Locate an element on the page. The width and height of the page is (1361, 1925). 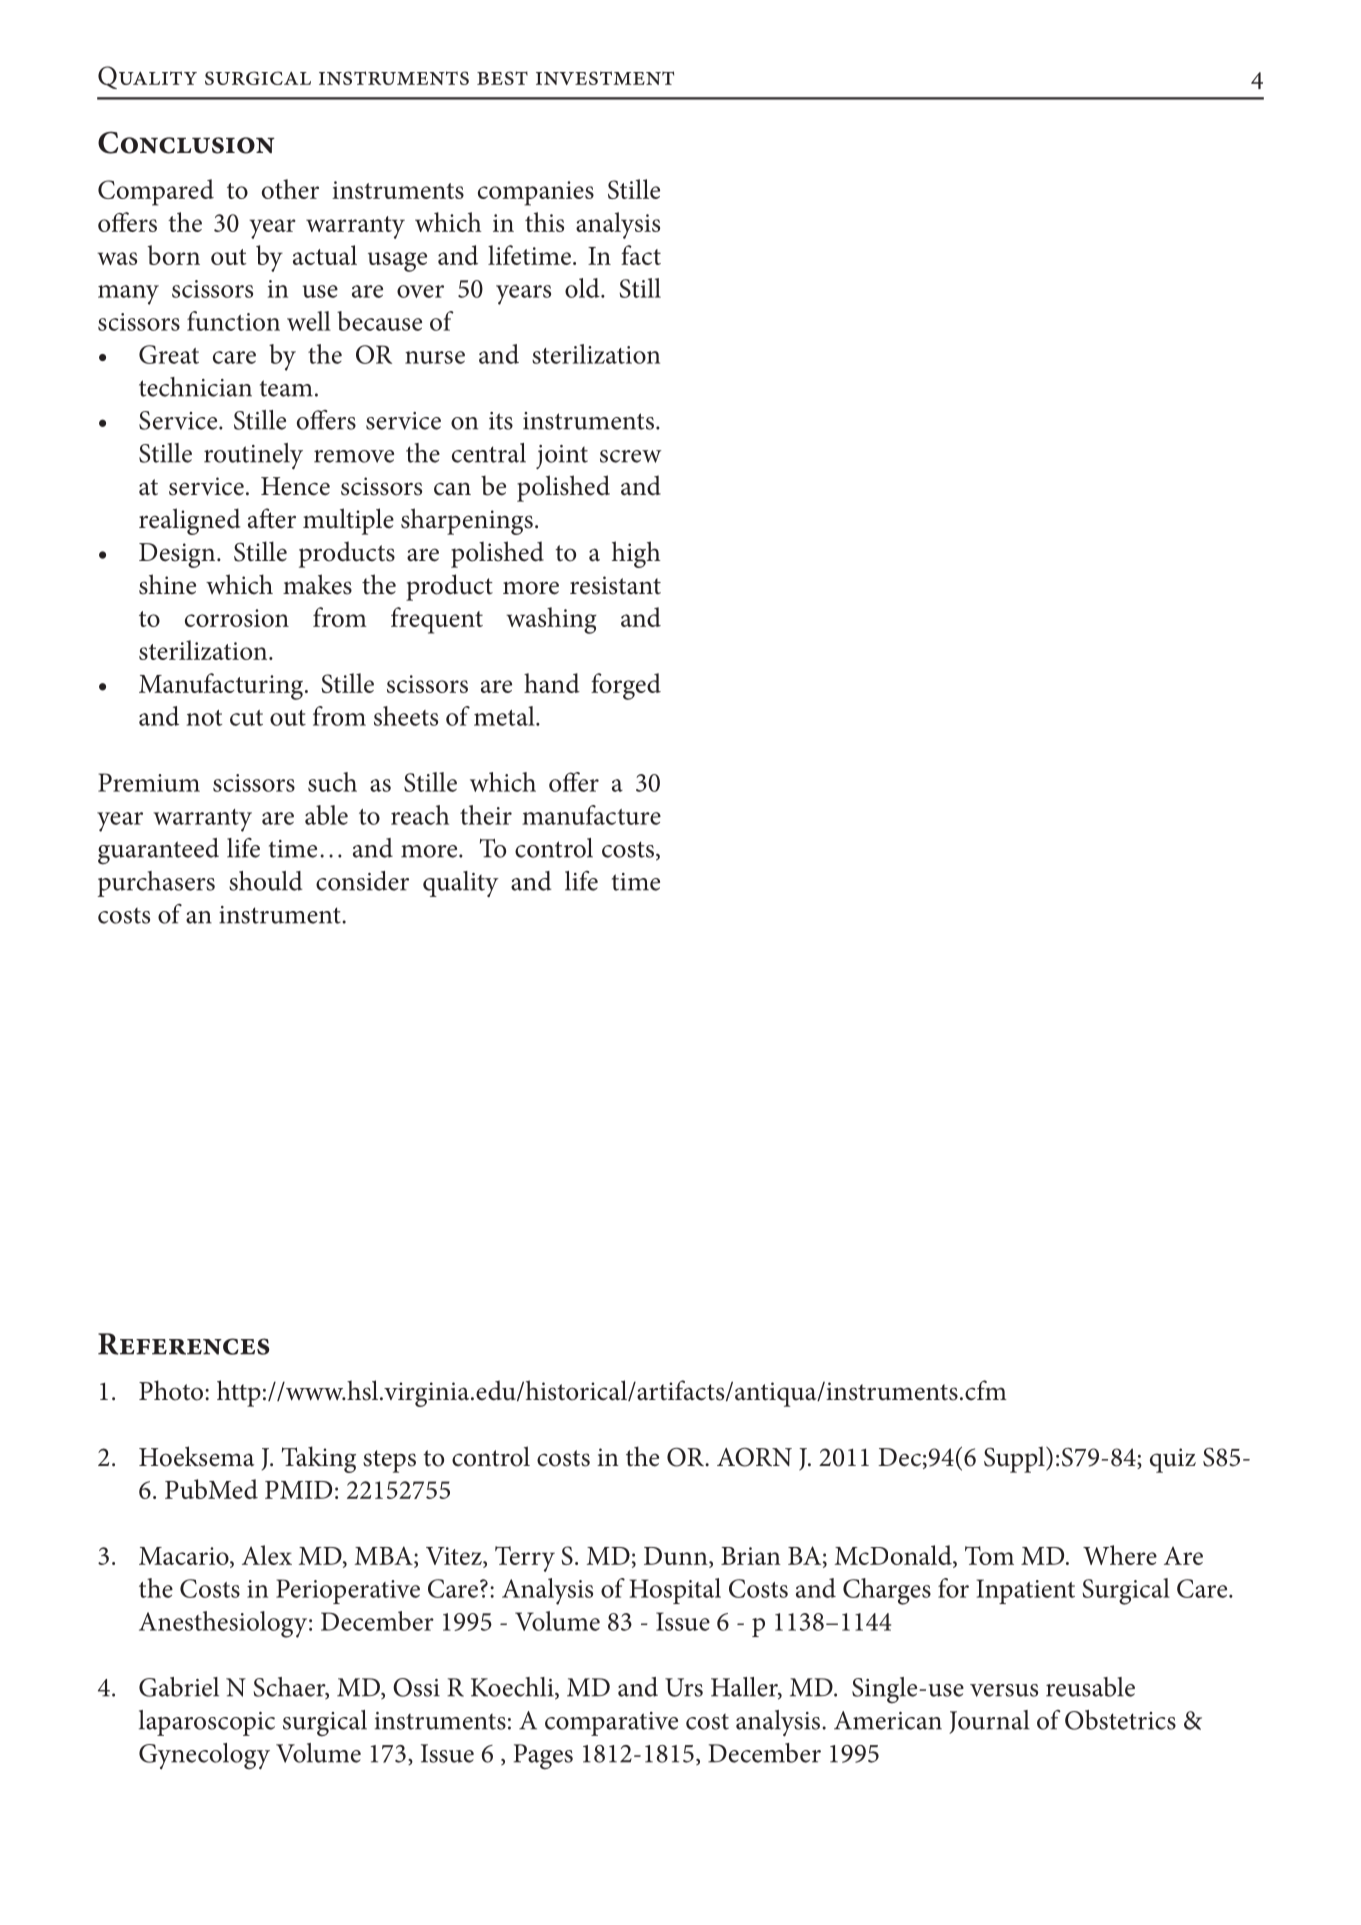
laparoscopic is located at coordinates (207, 1723).
